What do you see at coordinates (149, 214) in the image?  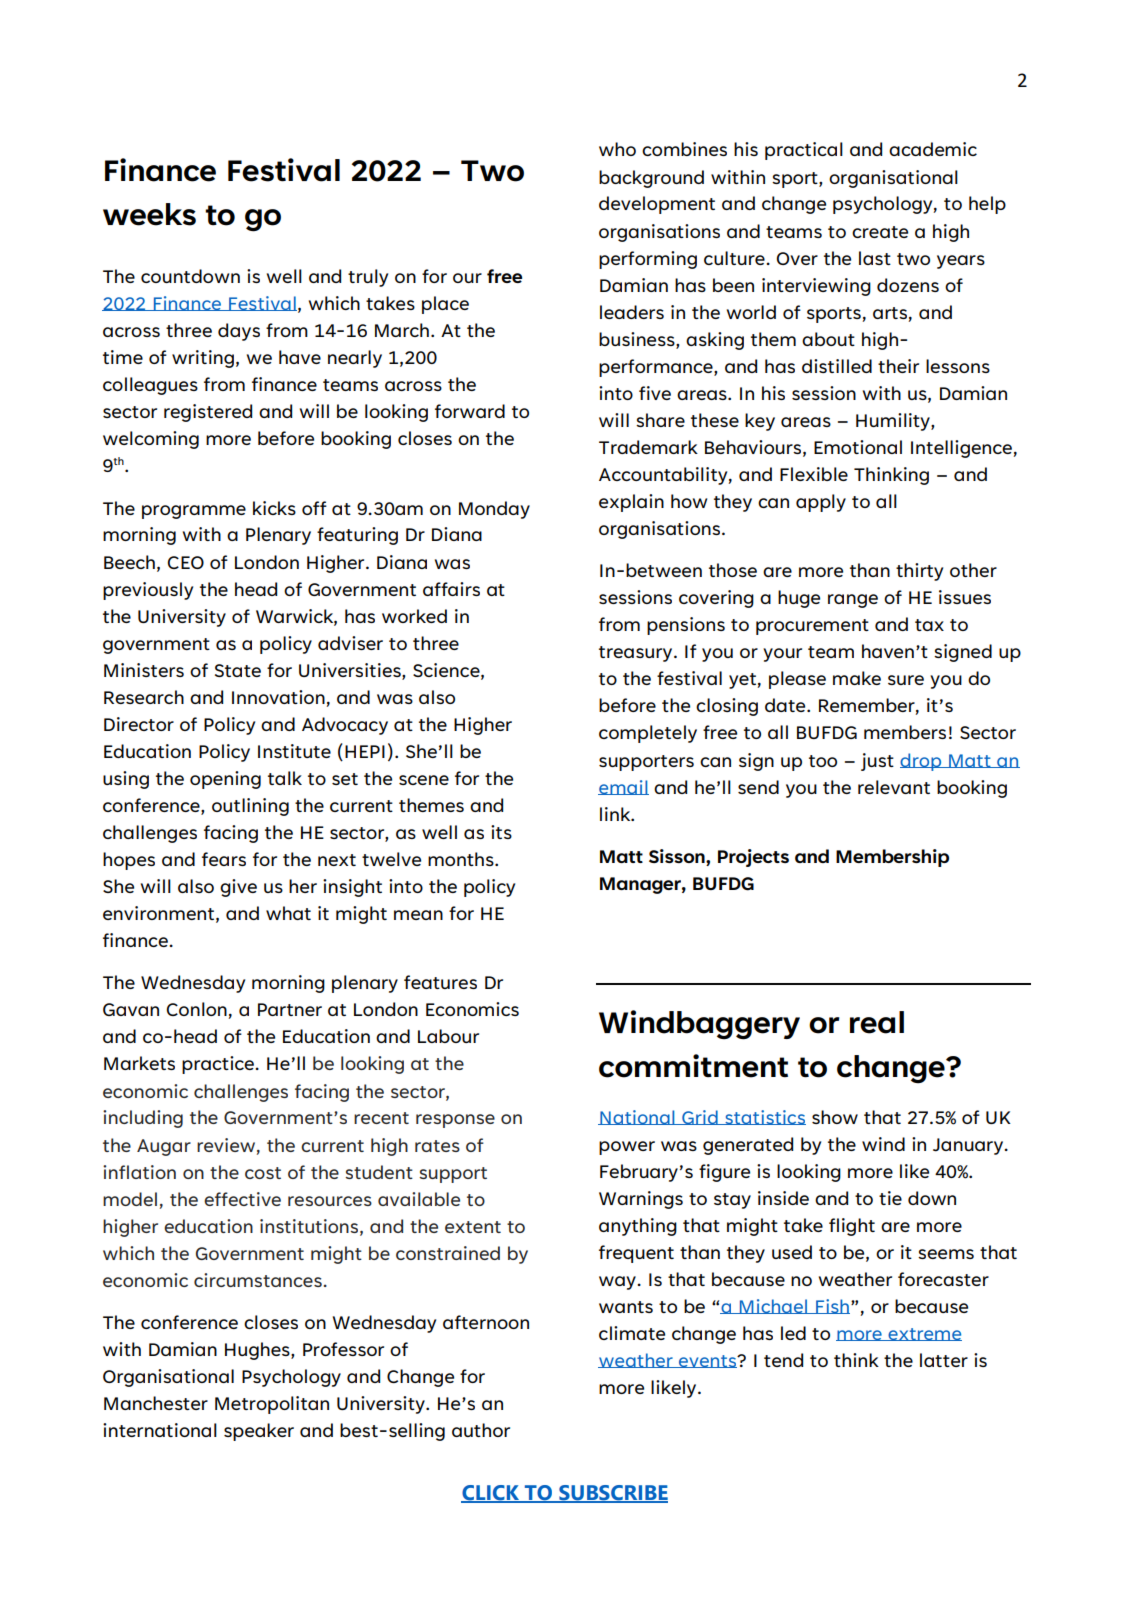 I see `weeks` at bounding box center [149, 214].
